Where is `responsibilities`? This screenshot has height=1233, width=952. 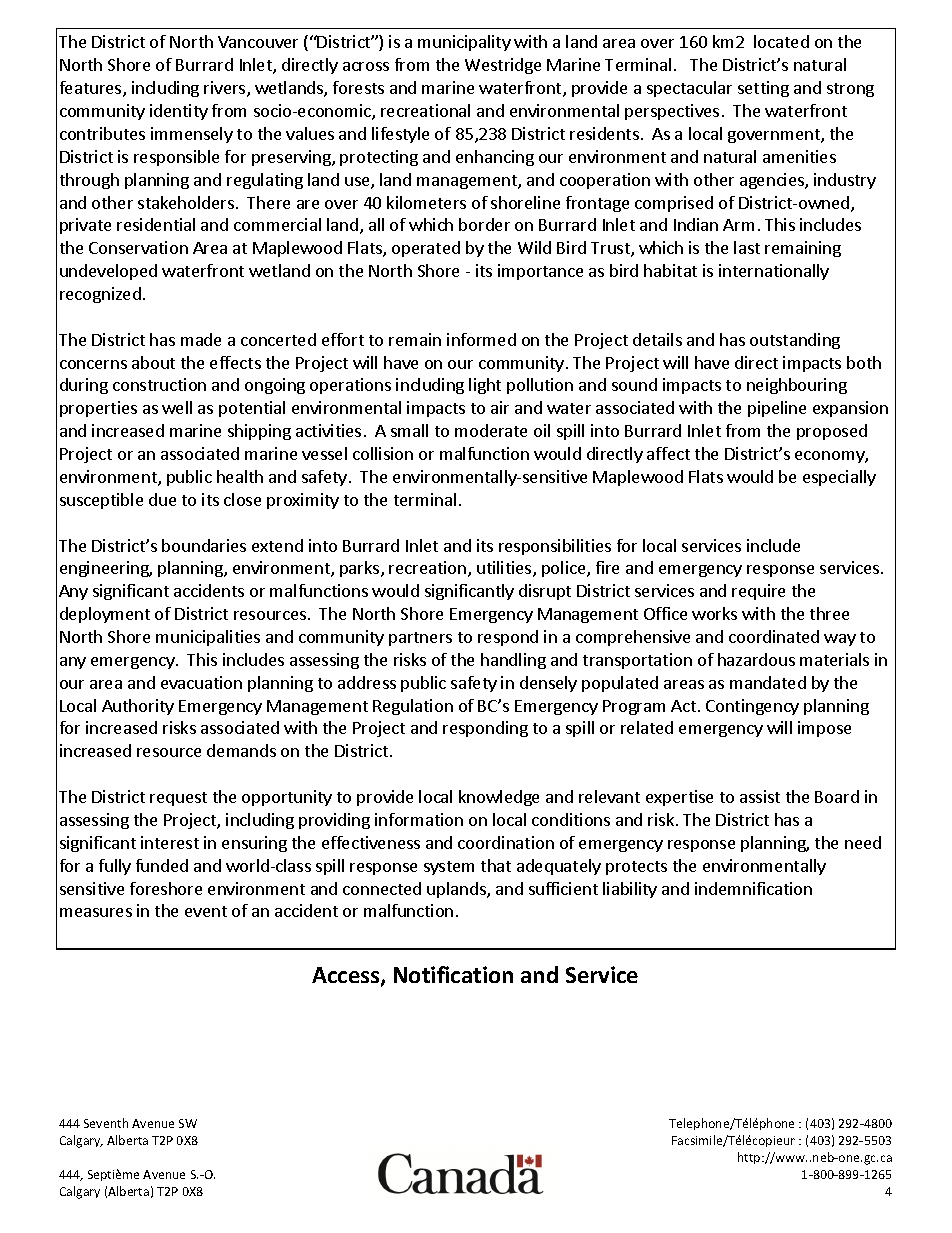 responsibilities is located at coordinates (555, 547).
